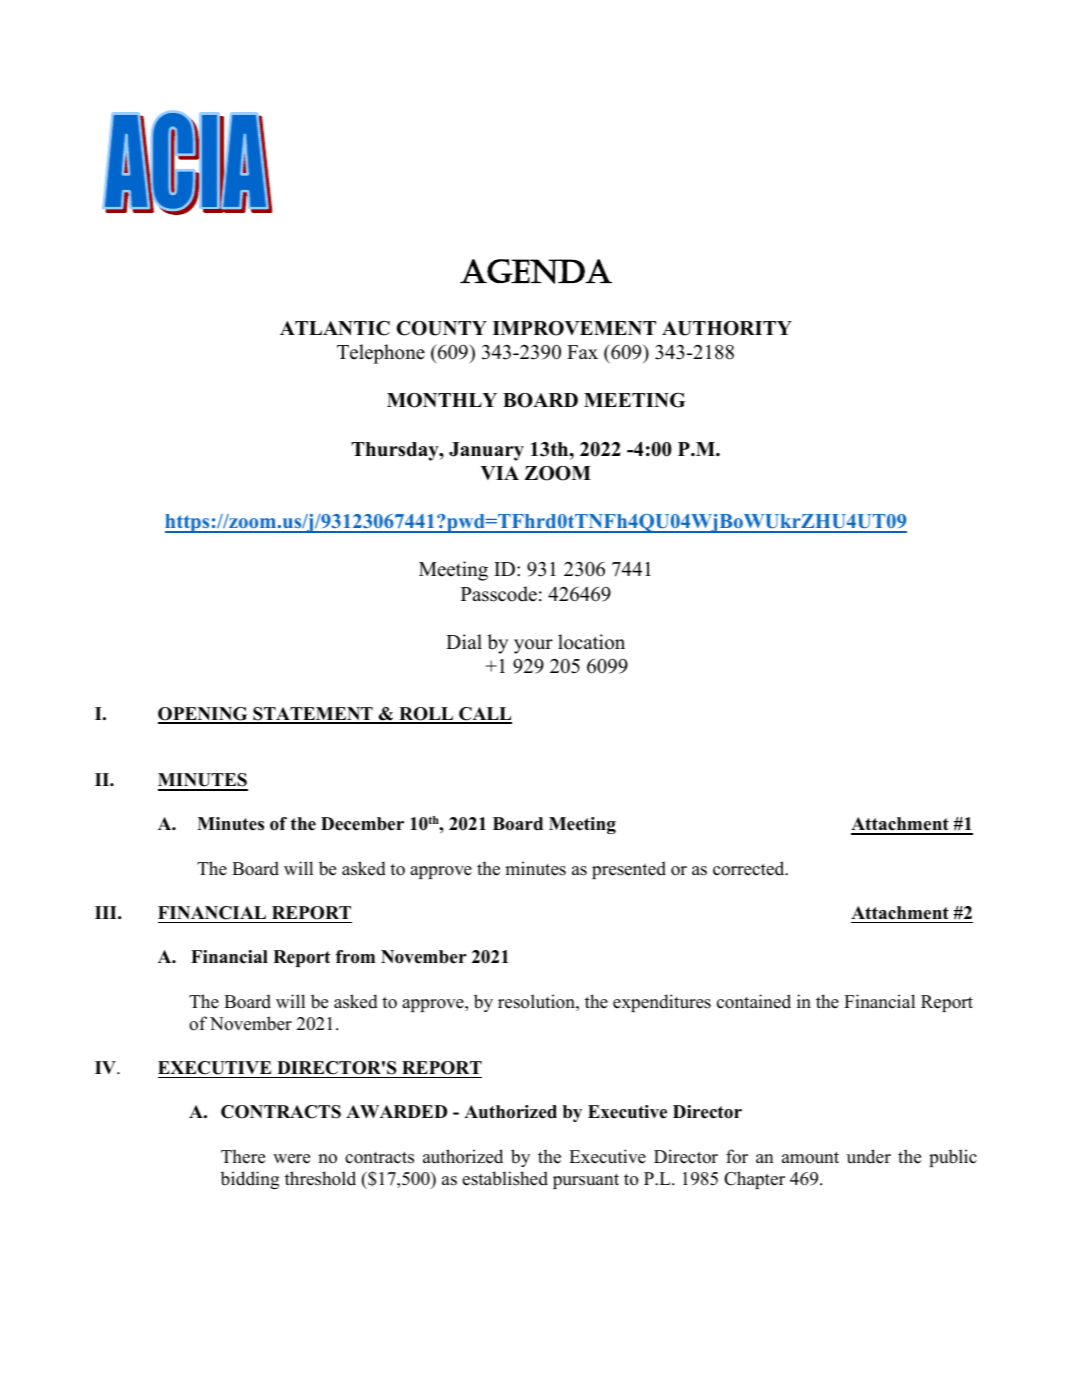  What do you see at coordinates (629, 870) in the screenshot?
I see `presented` at bounding box center [629, 870].
